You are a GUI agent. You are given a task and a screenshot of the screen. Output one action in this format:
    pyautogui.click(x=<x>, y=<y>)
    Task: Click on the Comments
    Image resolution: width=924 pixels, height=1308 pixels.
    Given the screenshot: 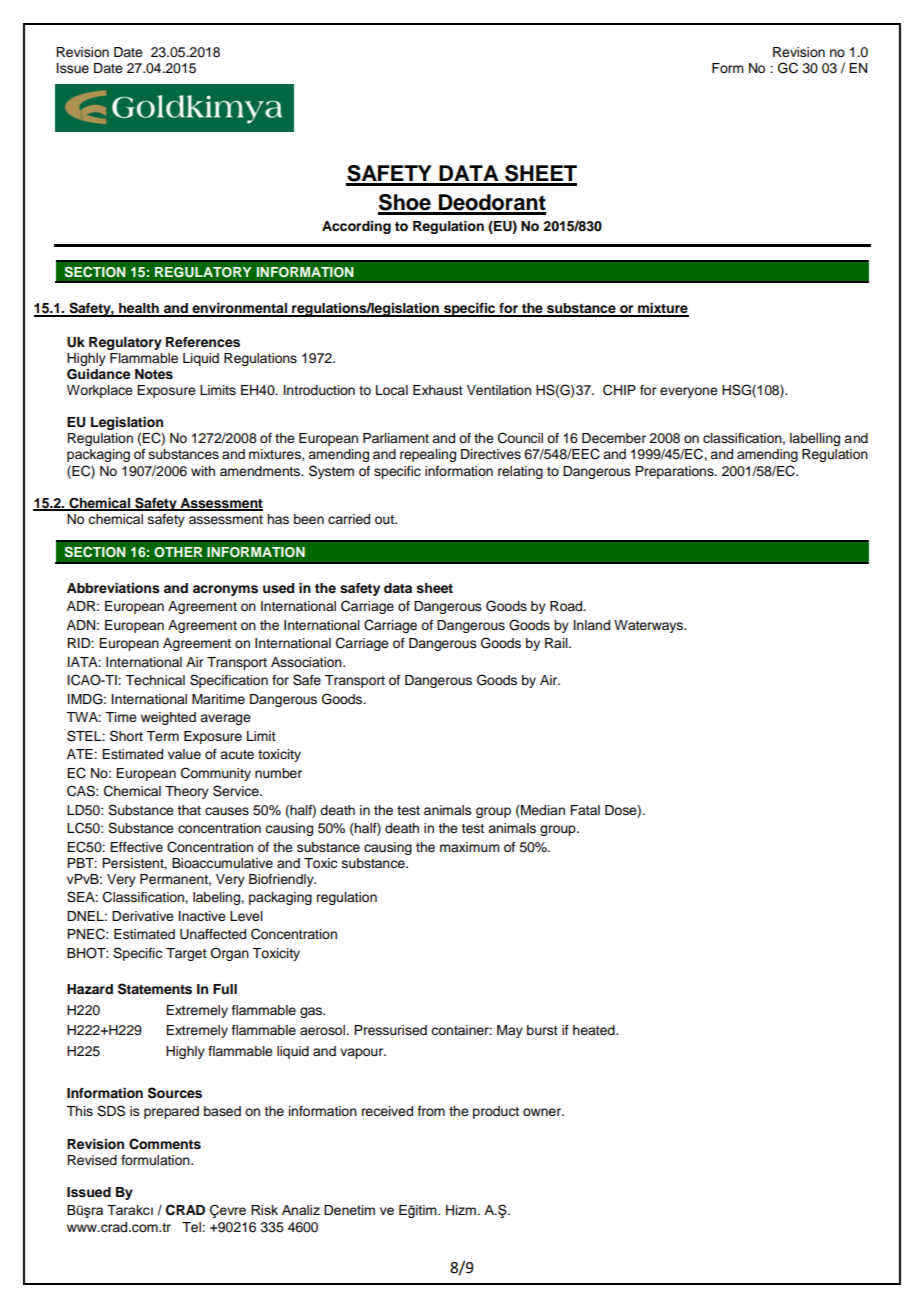 What is the action you would take?
    pyautogui.click(x=165, y=1144)
